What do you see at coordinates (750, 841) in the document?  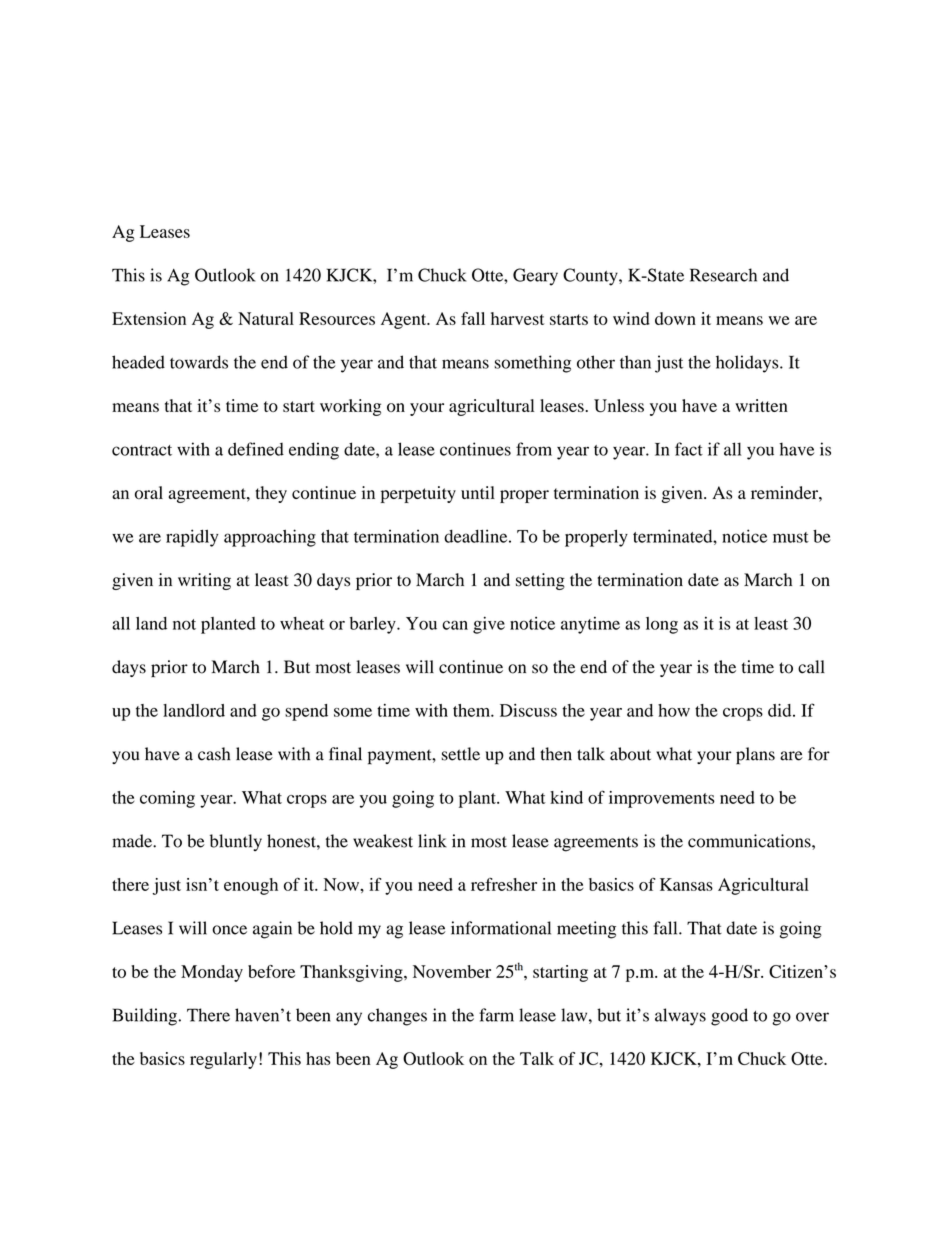 I see `communications` at bounding box center [750, 841].
